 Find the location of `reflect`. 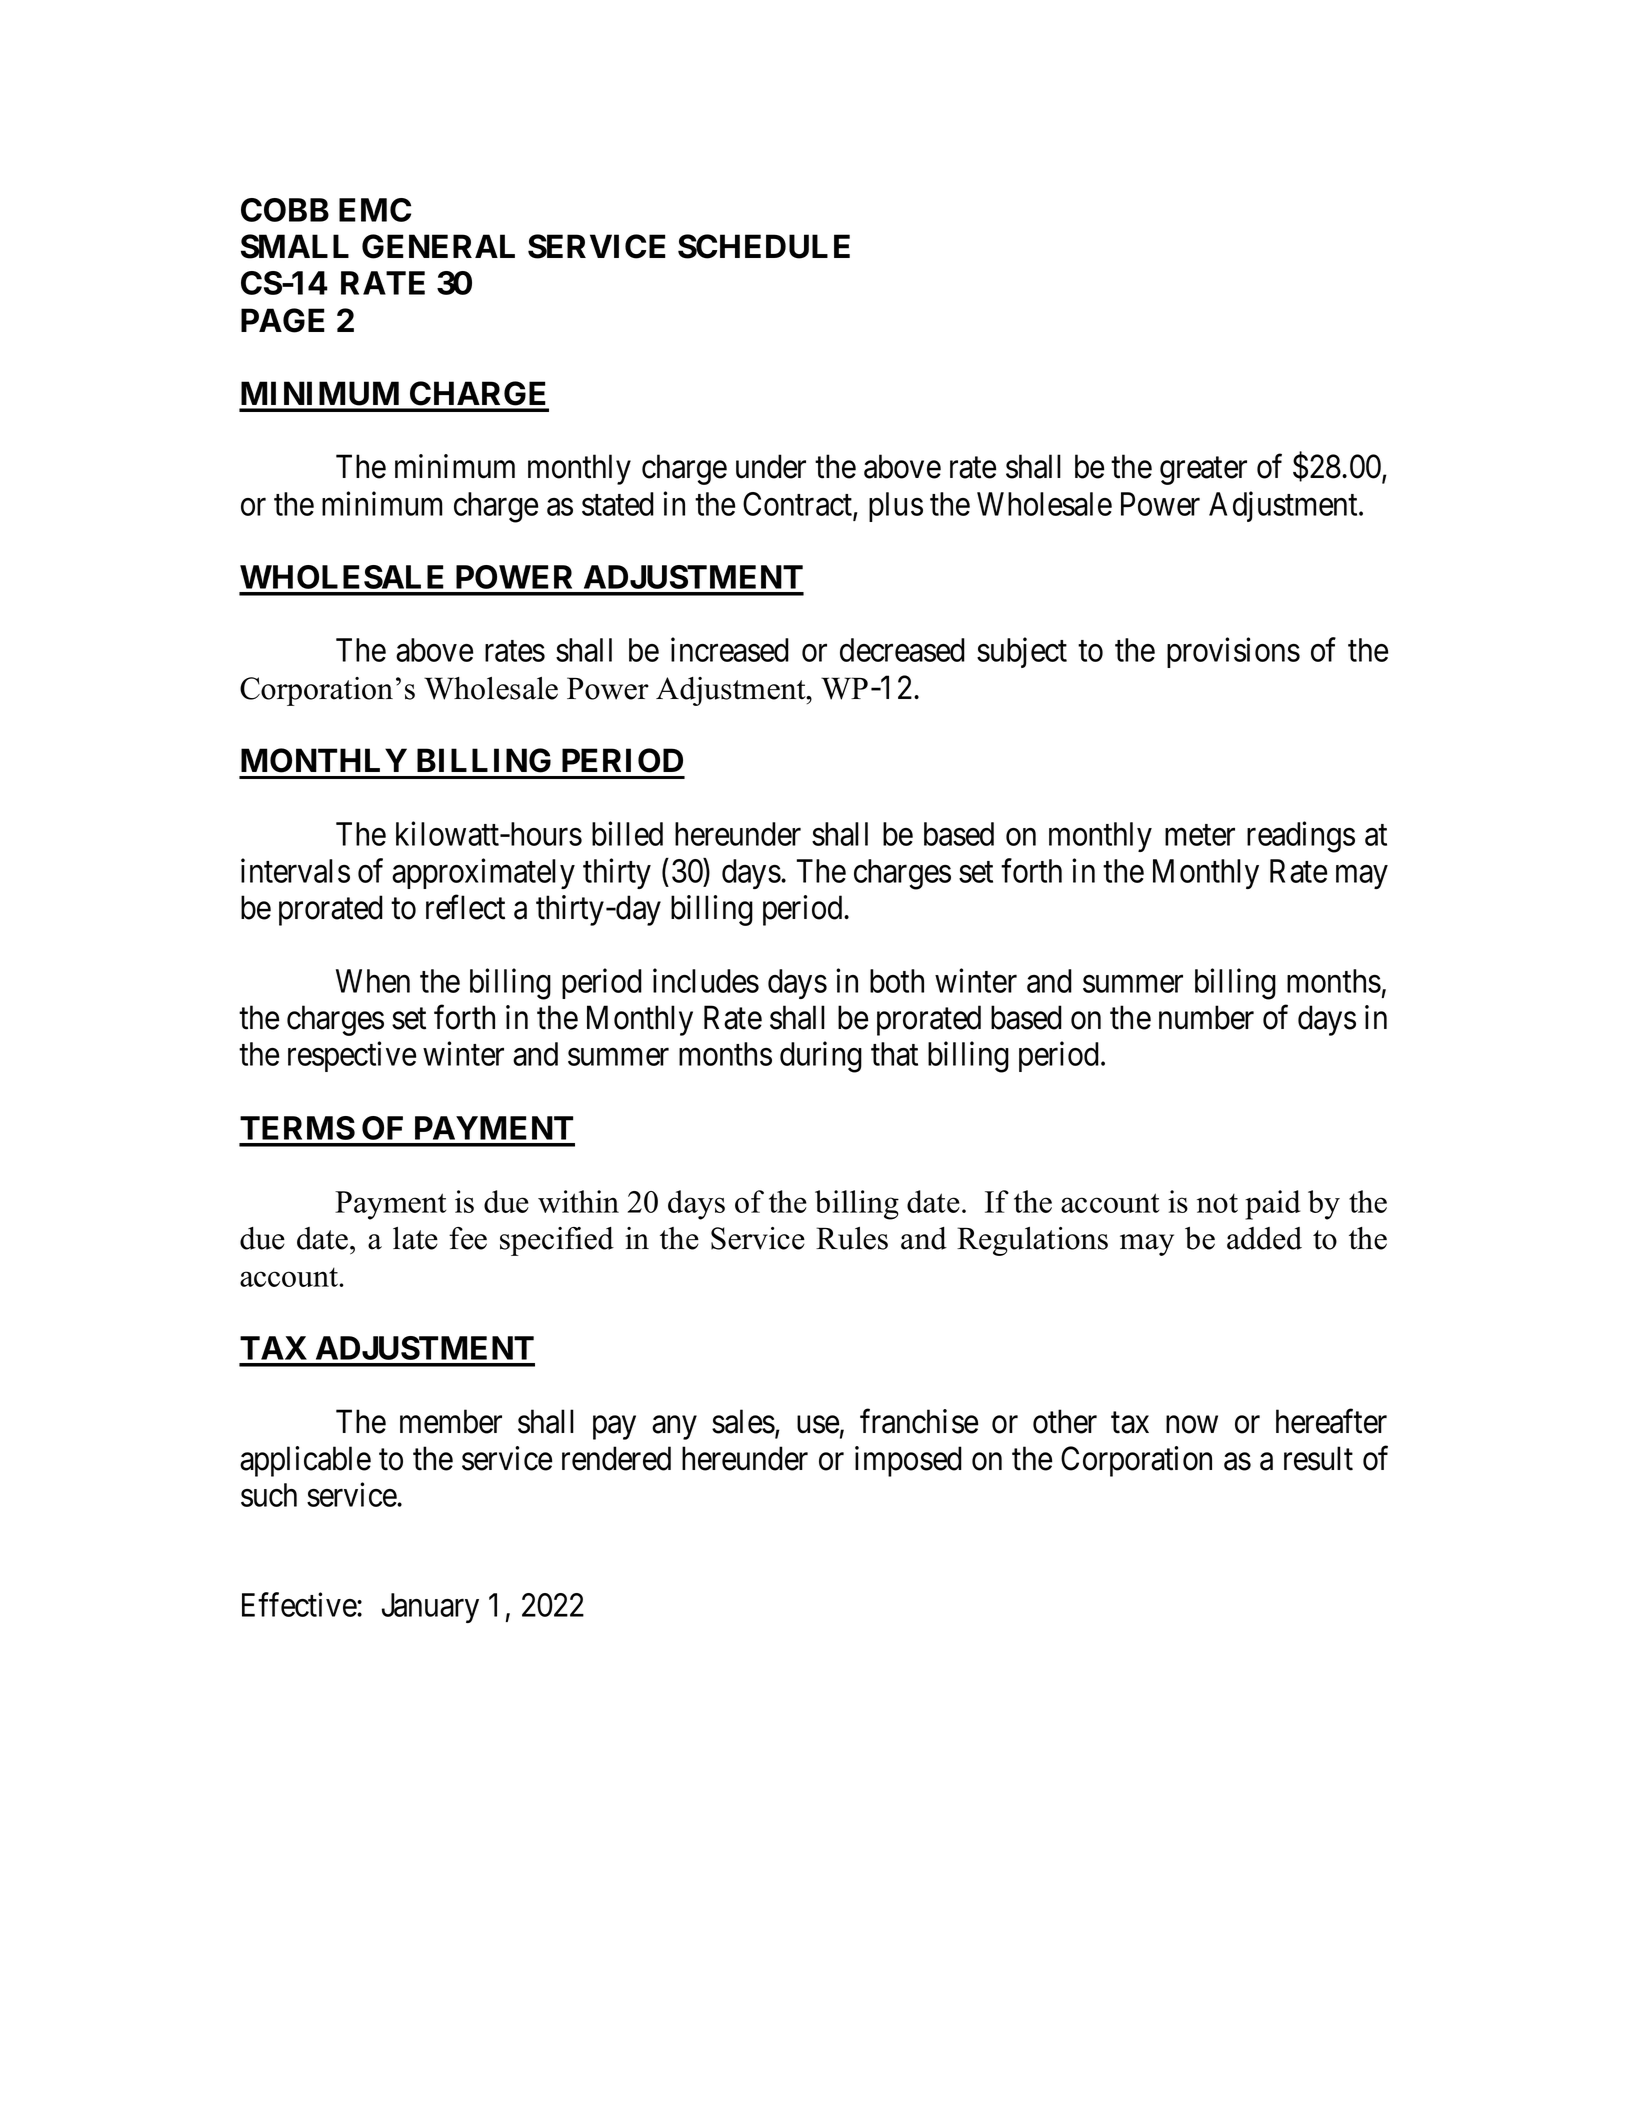

reflect is located at coordinates (465, 907).
